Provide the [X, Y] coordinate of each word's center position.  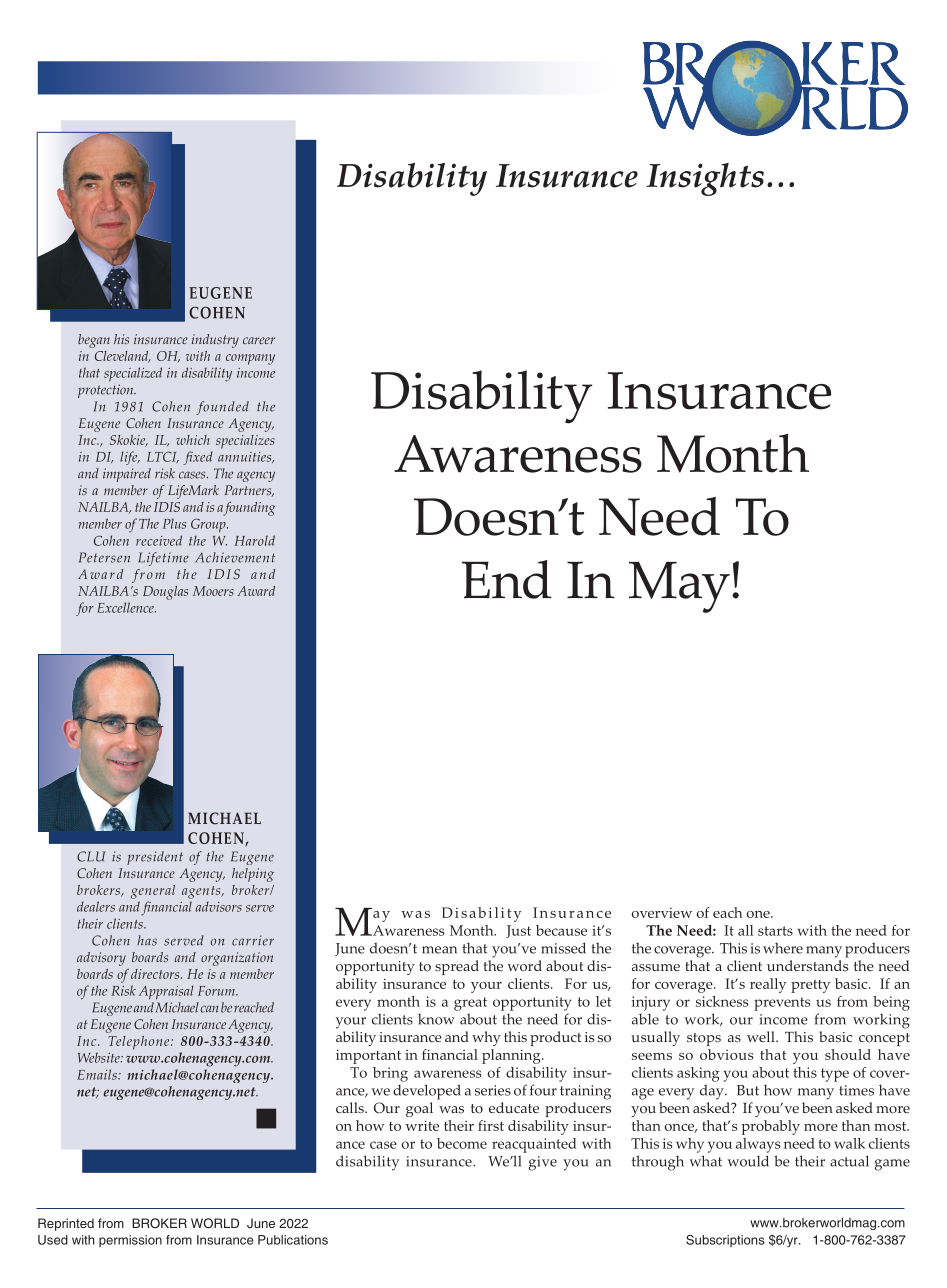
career [259, 340]
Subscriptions [725, 1241]
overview [661, 913]
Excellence [126, 607]
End [507, 579]
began [94, 341]
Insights [705, 179]
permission [130, 1241]
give [543, 1163]
